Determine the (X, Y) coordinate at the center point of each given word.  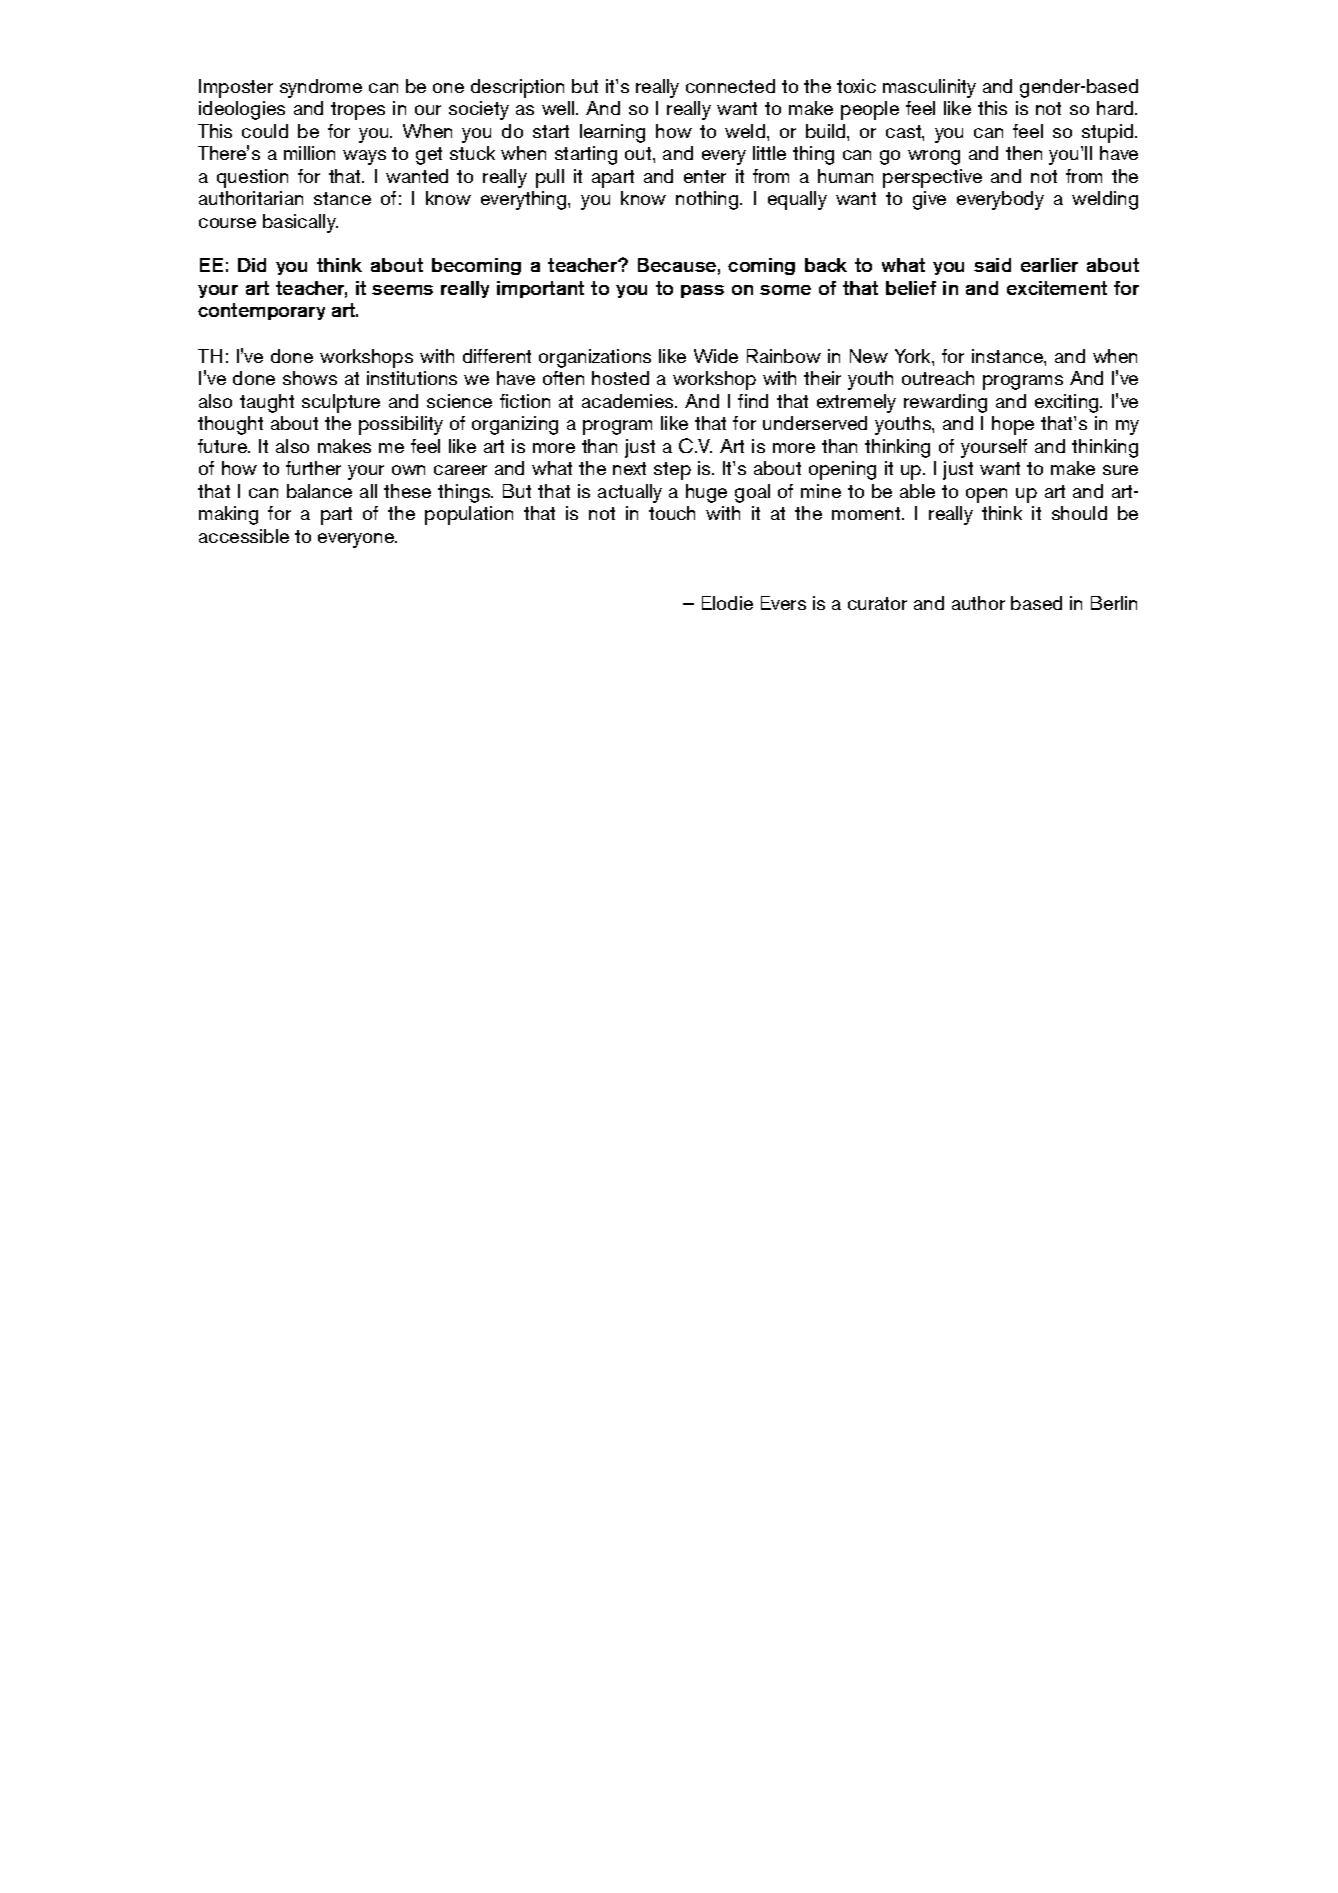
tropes (358, 111)
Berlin (1114, 603)
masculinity (929, 88)
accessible (244, 536)
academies (629, 401)
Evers (783, 603)
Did (252, 265)
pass (702, 291)
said (992, 265)
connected (730, 86)
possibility (401, 425)
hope (1013, 425)
